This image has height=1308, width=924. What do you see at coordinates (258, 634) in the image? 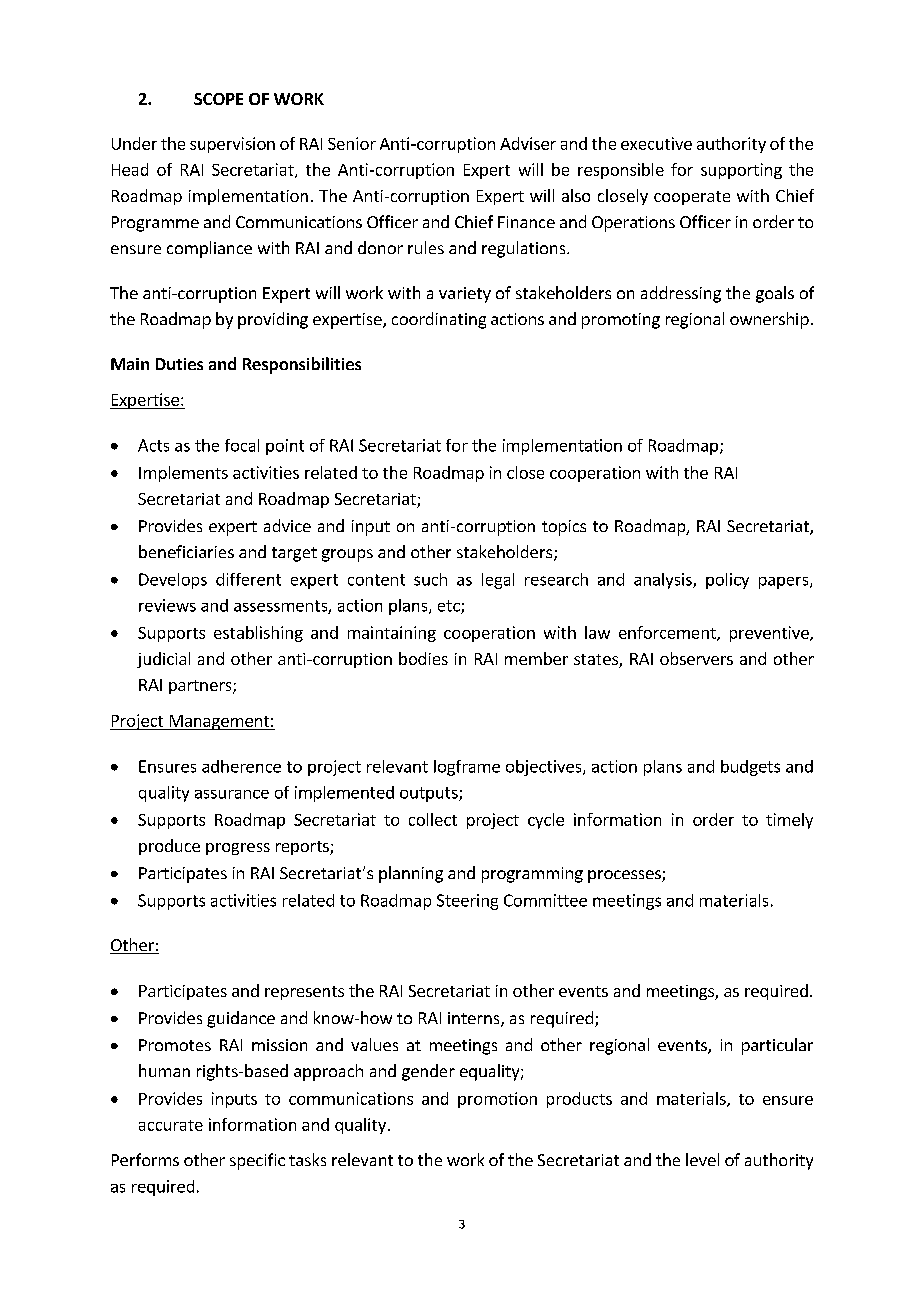
I see `establishing` at bounding box center [258, 634].
